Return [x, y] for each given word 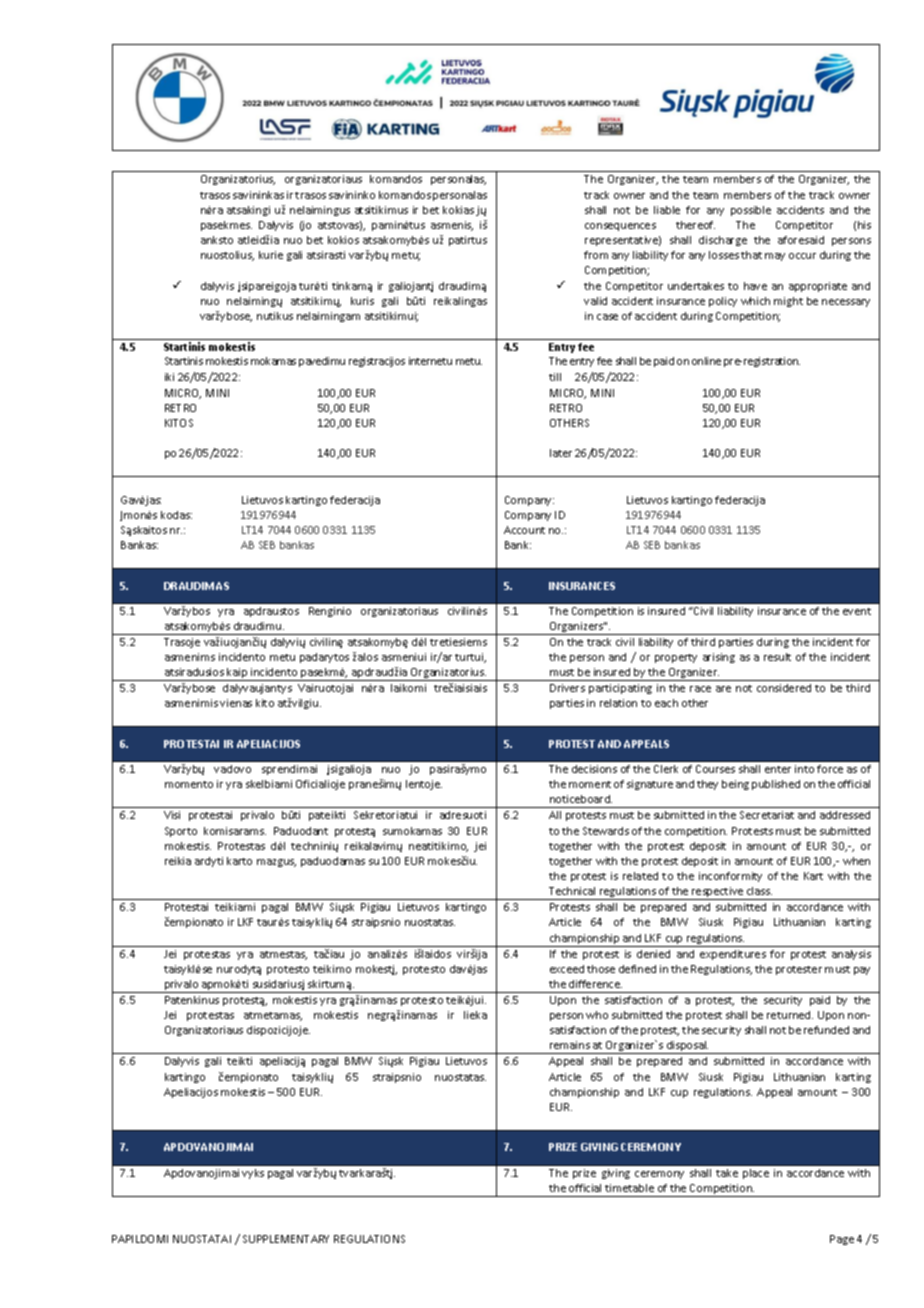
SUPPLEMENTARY [286, 1239]
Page [842, 1240]
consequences [620, 227]
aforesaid [801, 240]
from [596, 255]
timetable [629, 1188]
